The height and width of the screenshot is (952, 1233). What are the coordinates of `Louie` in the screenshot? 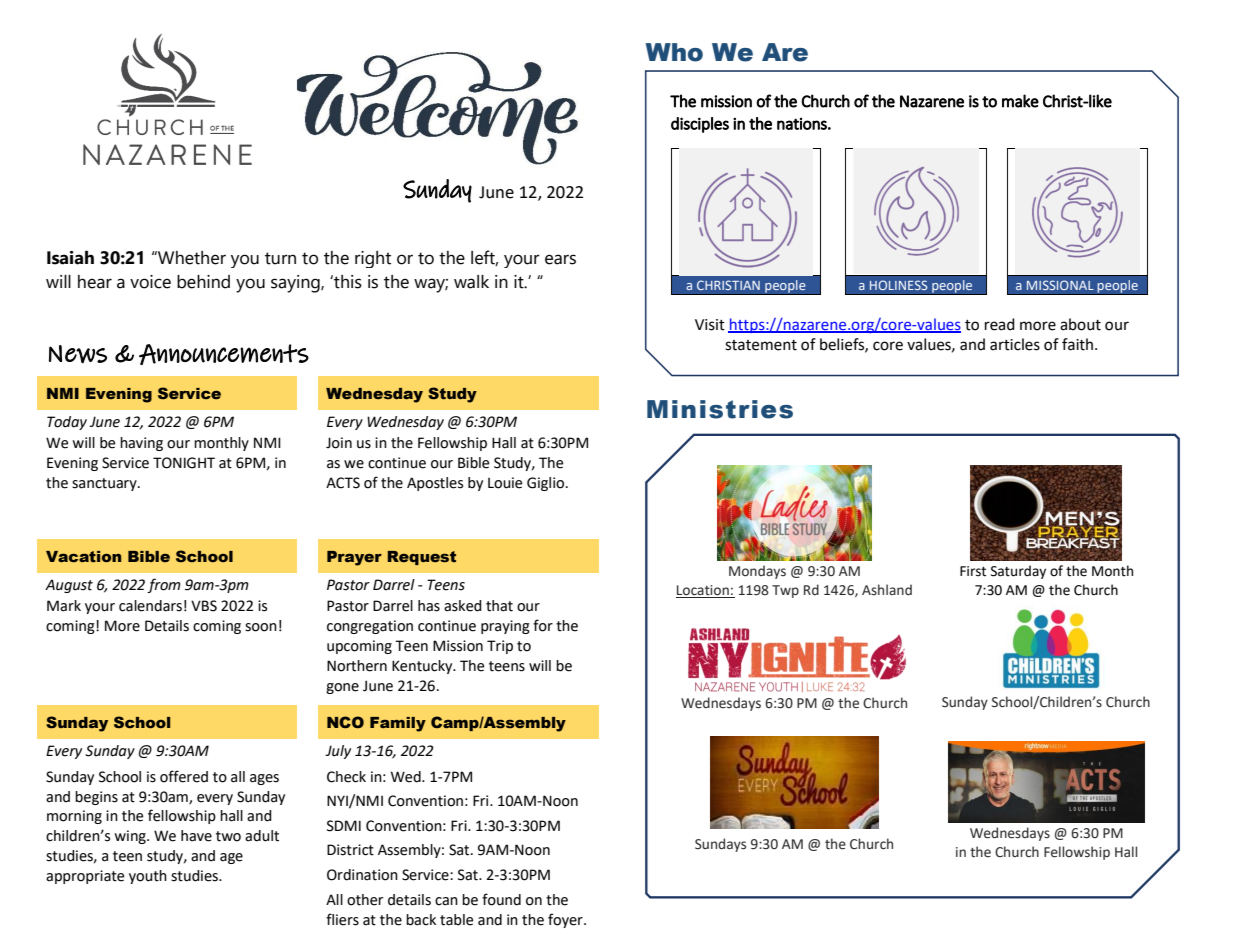 It's located at (505, 483).
